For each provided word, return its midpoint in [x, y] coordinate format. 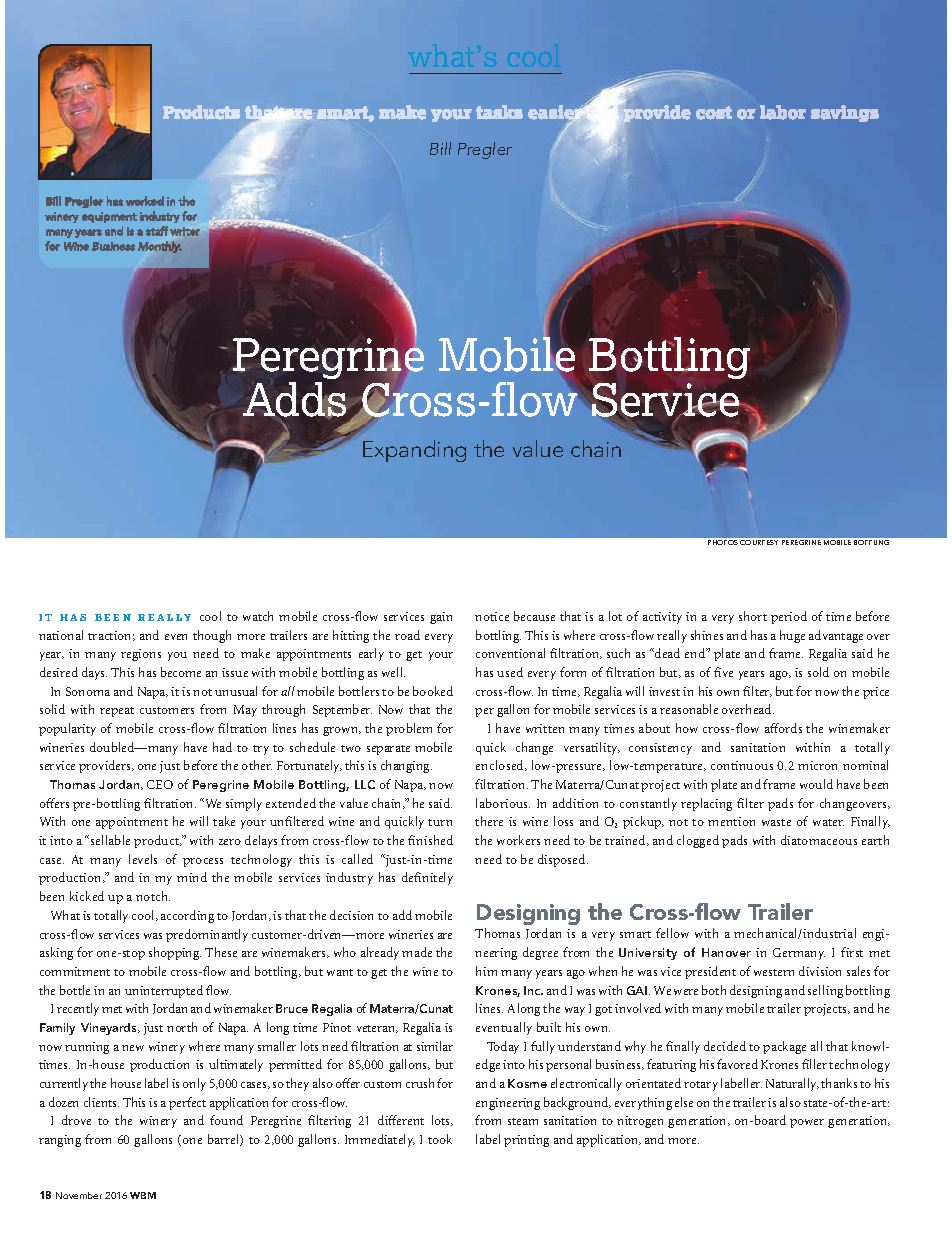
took [440, 1139]
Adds [294, 400]
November [79, 1195]
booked [433, 691]
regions [141, 655]
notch [153, 896]
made [417, 952]
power [807, 1123]
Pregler [485, 150]
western [774, 972]
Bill [440, 148]
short [753, 616]
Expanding [414, 451]
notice [492, 616]
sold [818, 672]
